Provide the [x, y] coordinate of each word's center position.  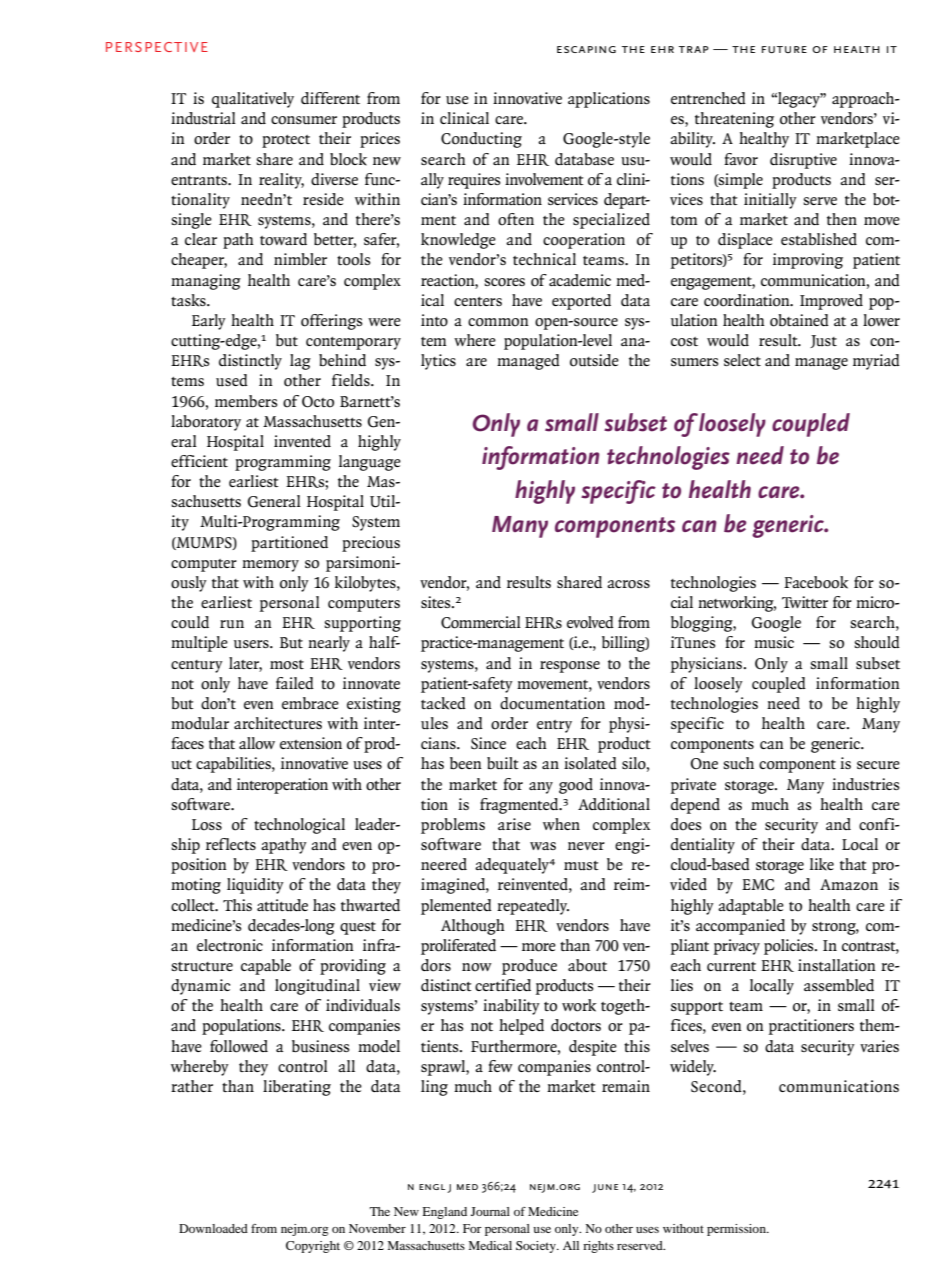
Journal [490, 1211]
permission [737, 1230]
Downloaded [213, 1228]
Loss [207, 825]
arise [514, 824]
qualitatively [253, 100]
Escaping [586, 49]
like [822, 864]
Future [784, 49]
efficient [199, 461]
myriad [876, 362]
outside [594, 360]
